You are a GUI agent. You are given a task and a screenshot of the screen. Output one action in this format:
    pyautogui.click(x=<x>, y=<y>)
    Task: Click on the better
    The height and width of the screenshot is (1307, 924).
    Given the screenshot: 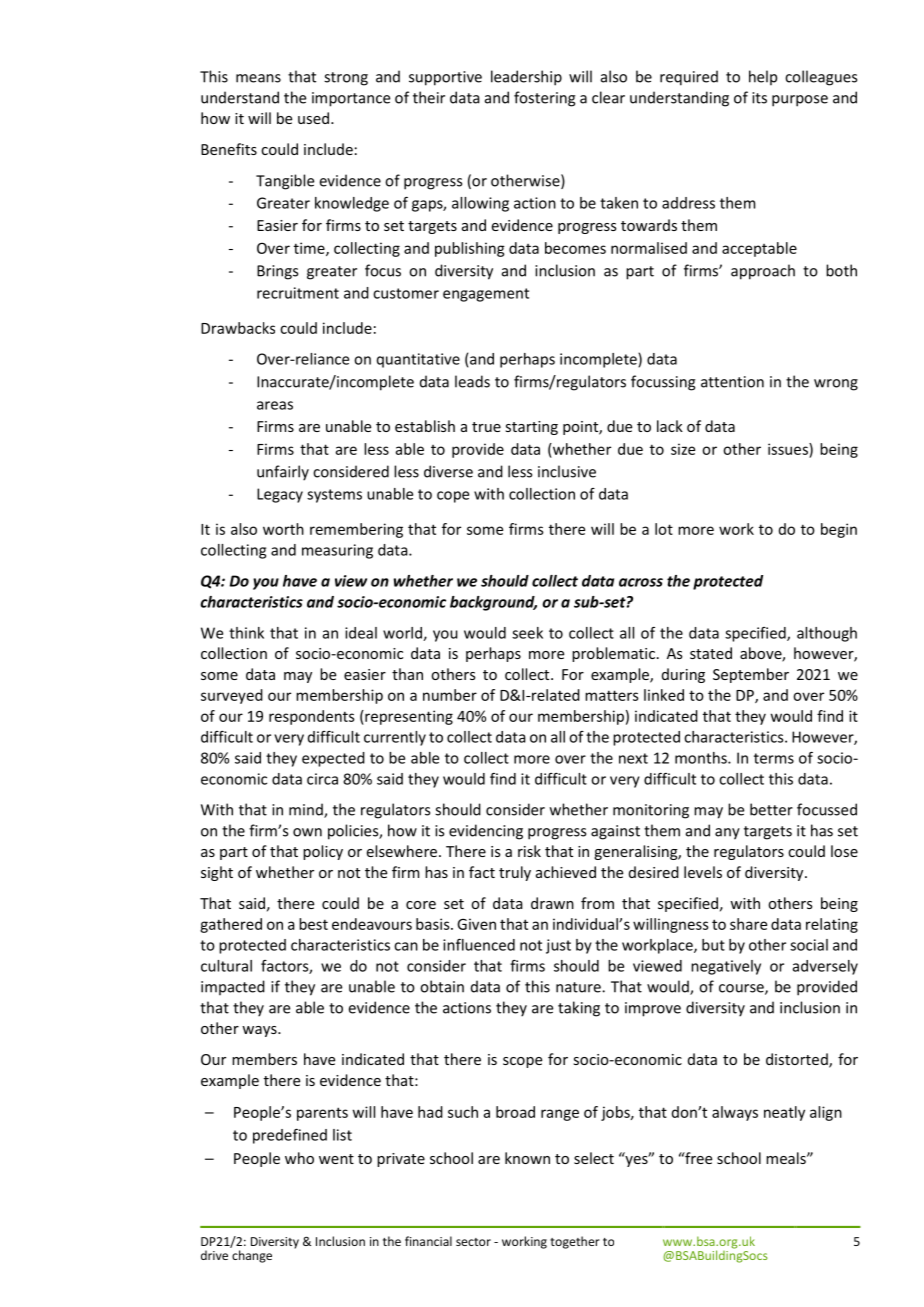 What is the action you would take?
    pyautogui.click(x=771, y=809)
